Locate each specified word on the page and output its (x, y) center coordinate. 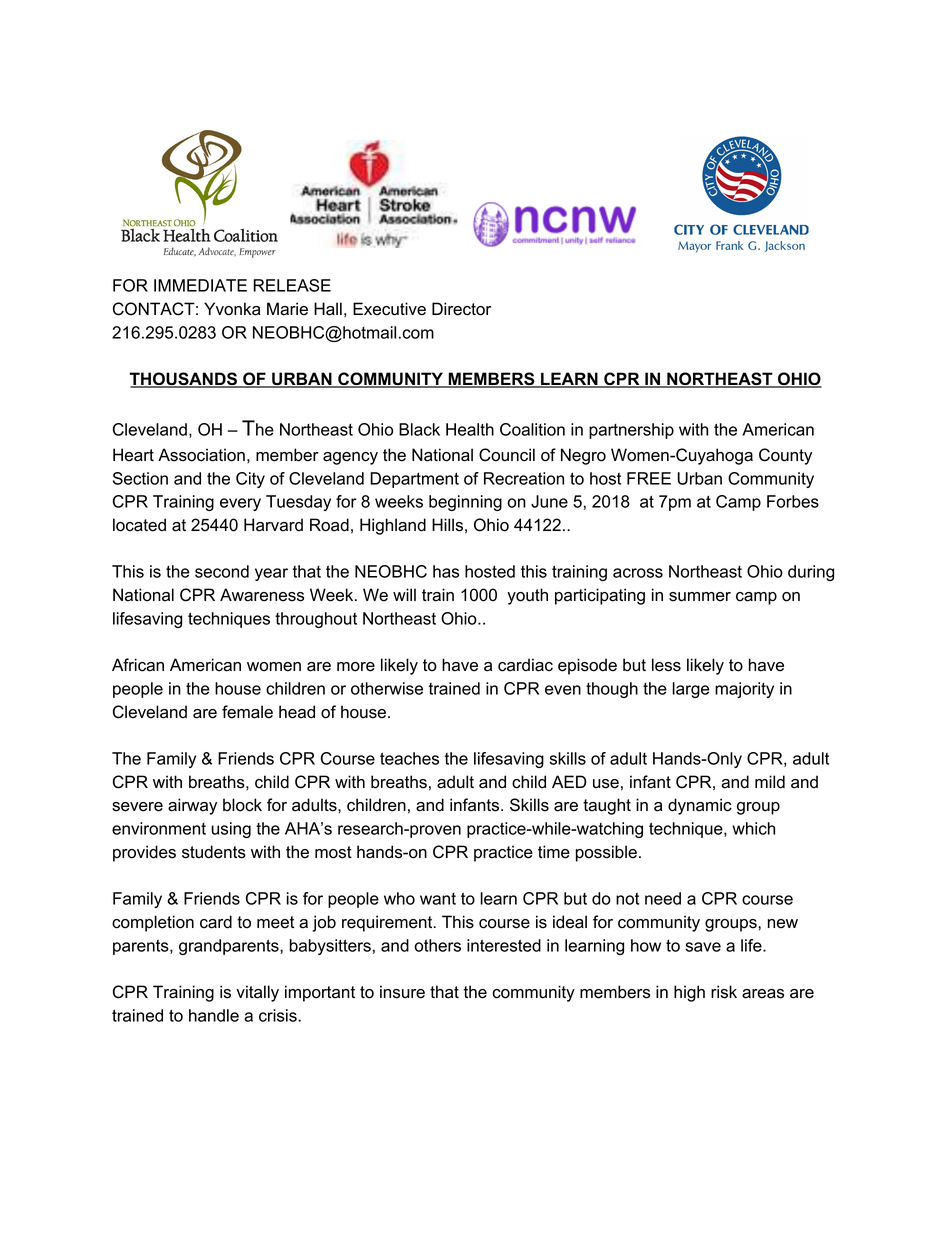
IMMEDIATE (200, 285)
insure (402, 992)
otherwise (387, 688)
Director (461, 309)
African (138, 665)
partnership (631, 431)
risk (724, 992)
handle (214, 1015)
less (666, 665)
